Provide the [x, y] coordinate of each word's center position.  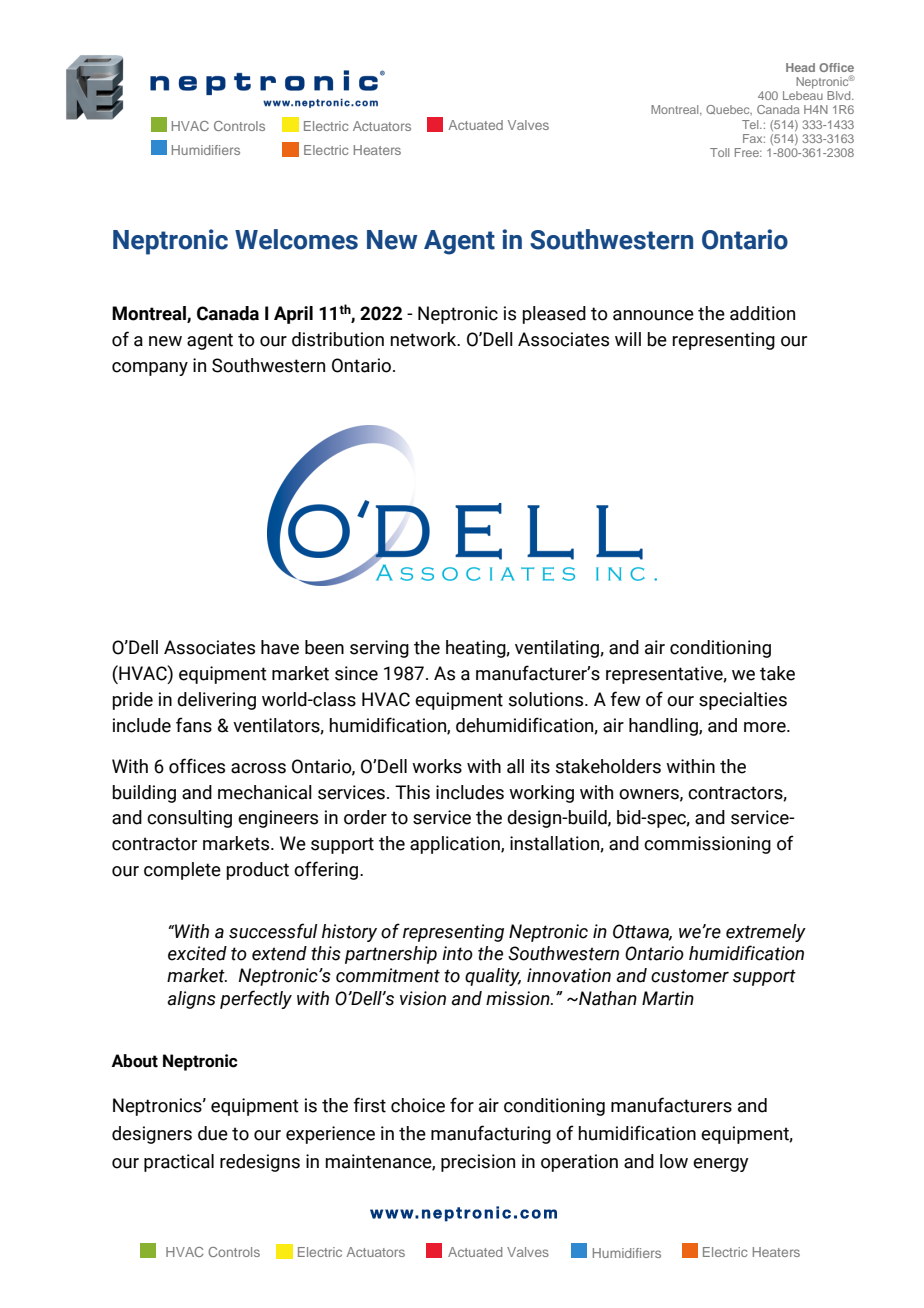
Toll [719, 152]
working [541, 794]
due [213, 1133]
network [424, 339]
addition [762, 313]
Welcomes [296, 239]
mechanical [265, 792]
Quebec [729, 110]
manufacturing [491, 1134]
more [766, 727]
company [150, 369]
